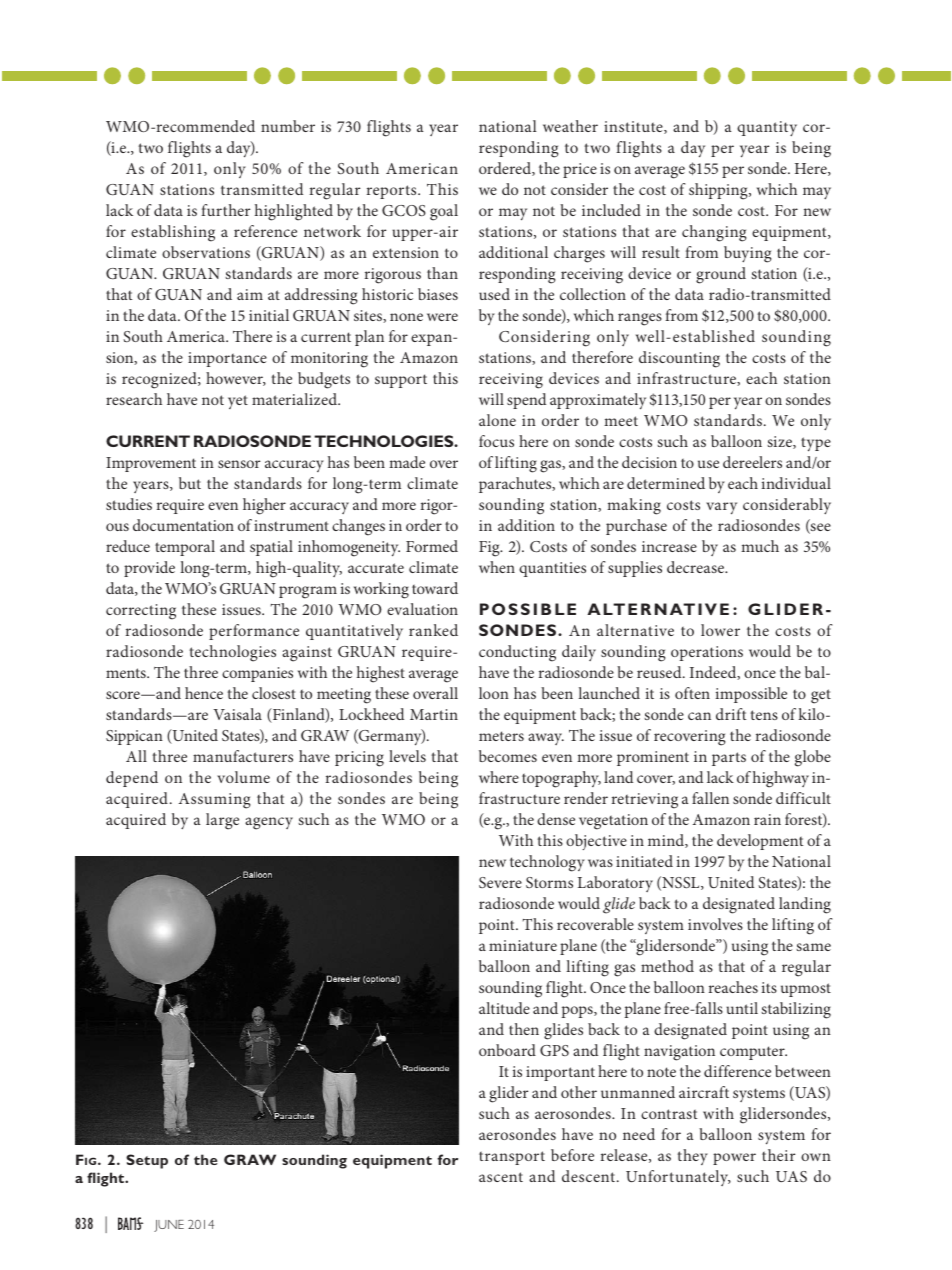  What do you see at coordinates (719, 191) in the screenshot?
I see `shipping` at bounding box center [719, 191].
